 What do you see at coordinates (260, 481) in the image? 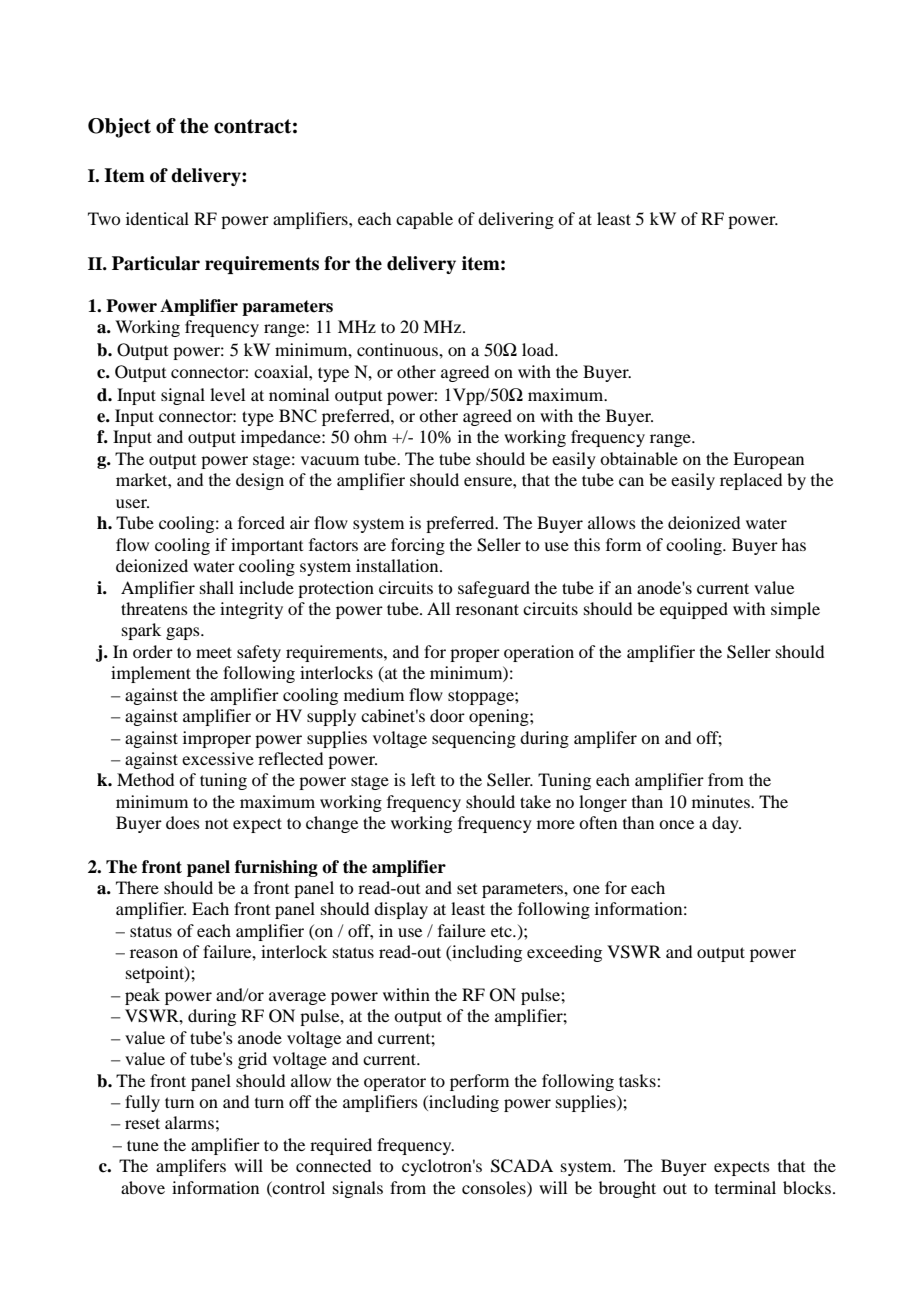
I see `design` at bounding box center [260, 481].
